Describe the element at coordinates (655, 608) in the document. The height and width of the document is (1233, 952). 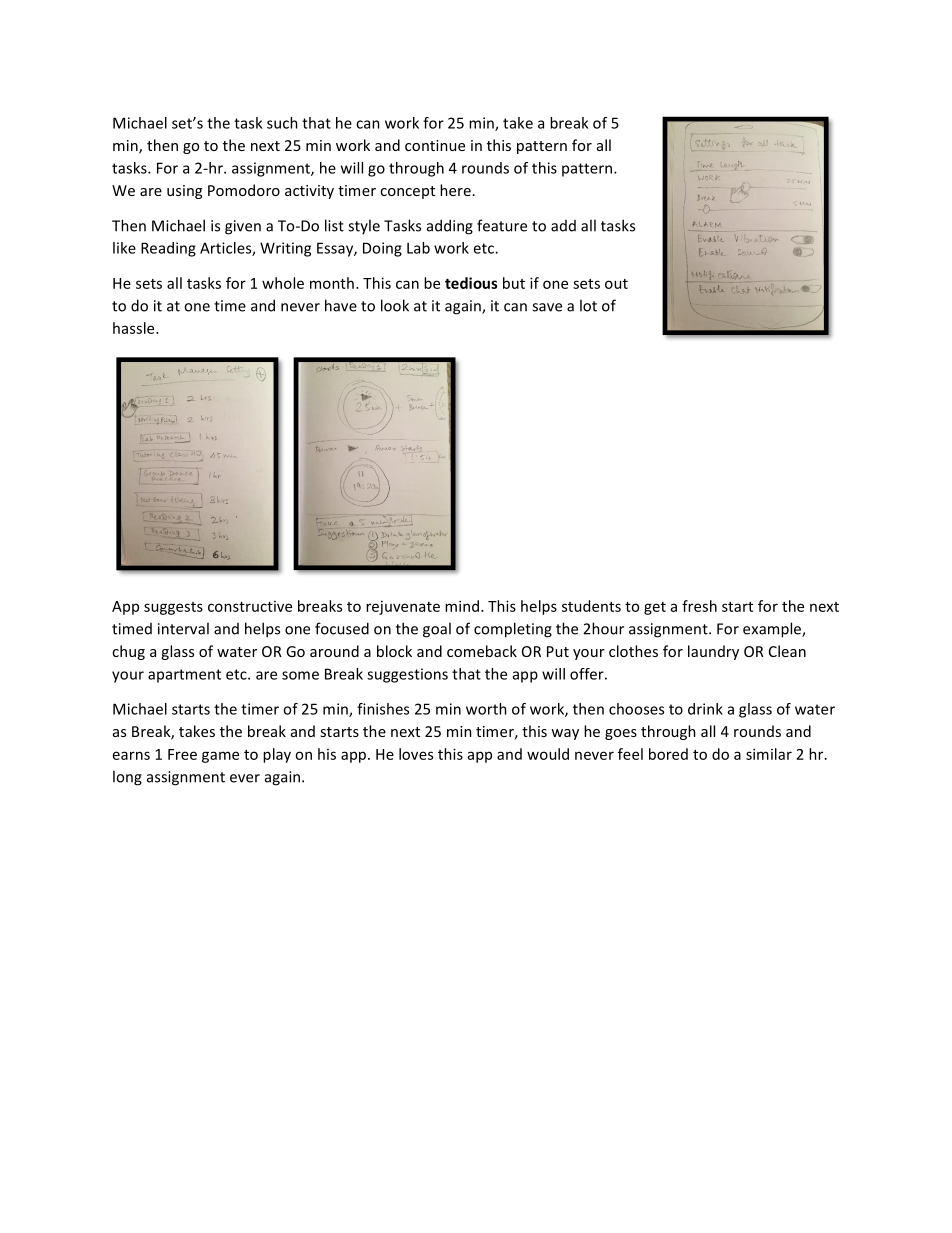
I see `get` at that location.
